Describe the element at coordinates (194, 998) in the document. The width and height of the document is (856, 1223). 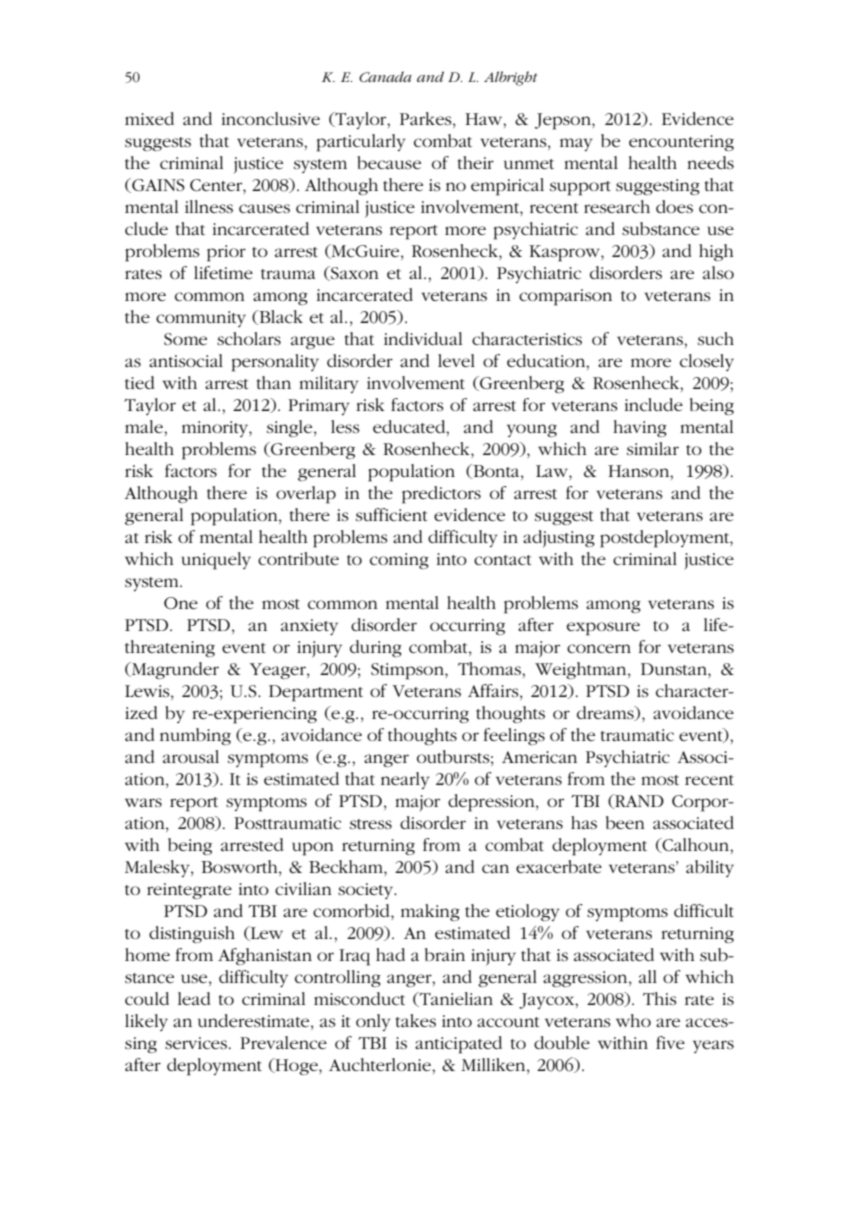
I see `lead` at that location.
